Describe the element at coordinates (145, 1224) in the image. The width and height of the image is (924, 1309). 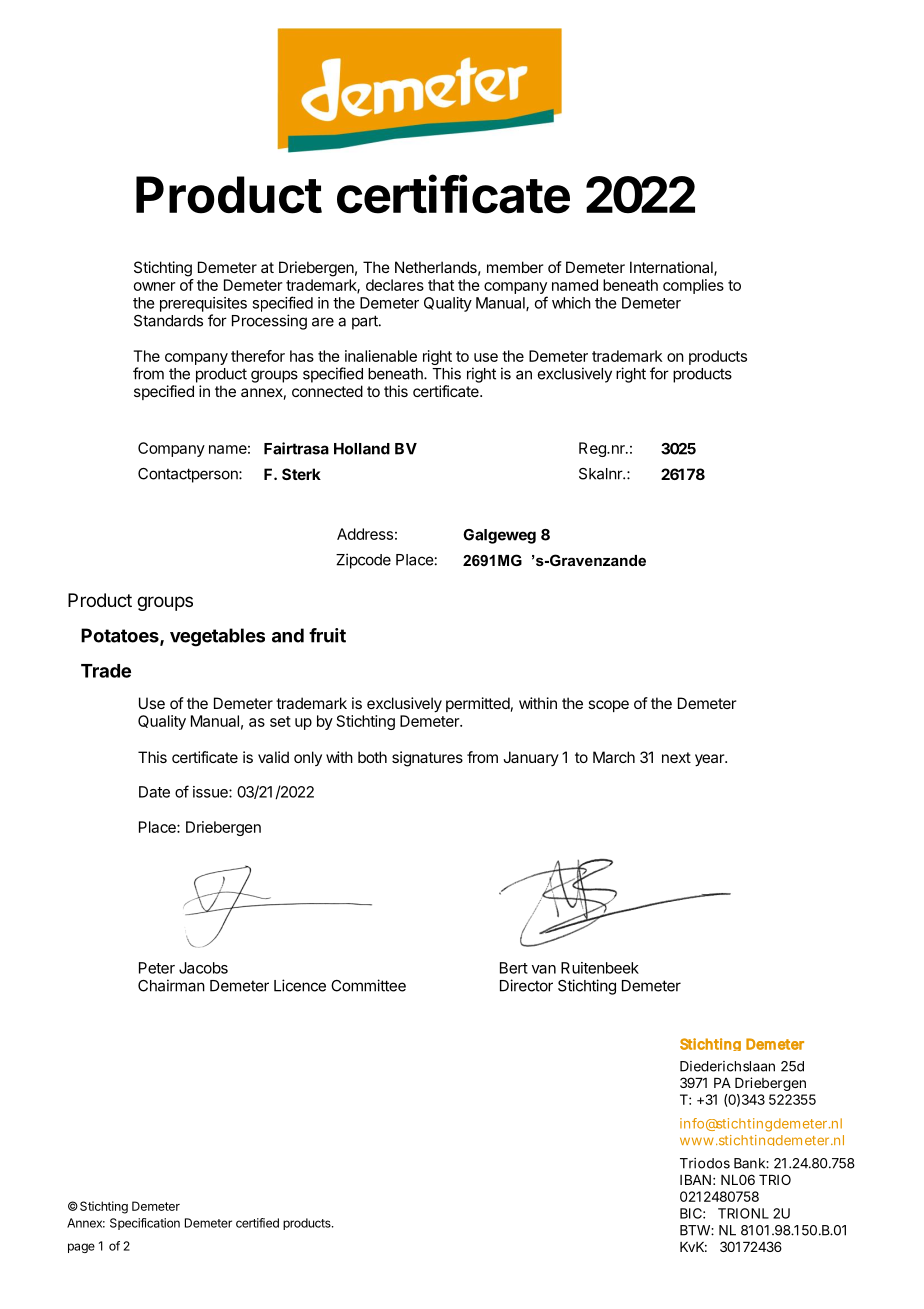
I see `Specification` at that location.
